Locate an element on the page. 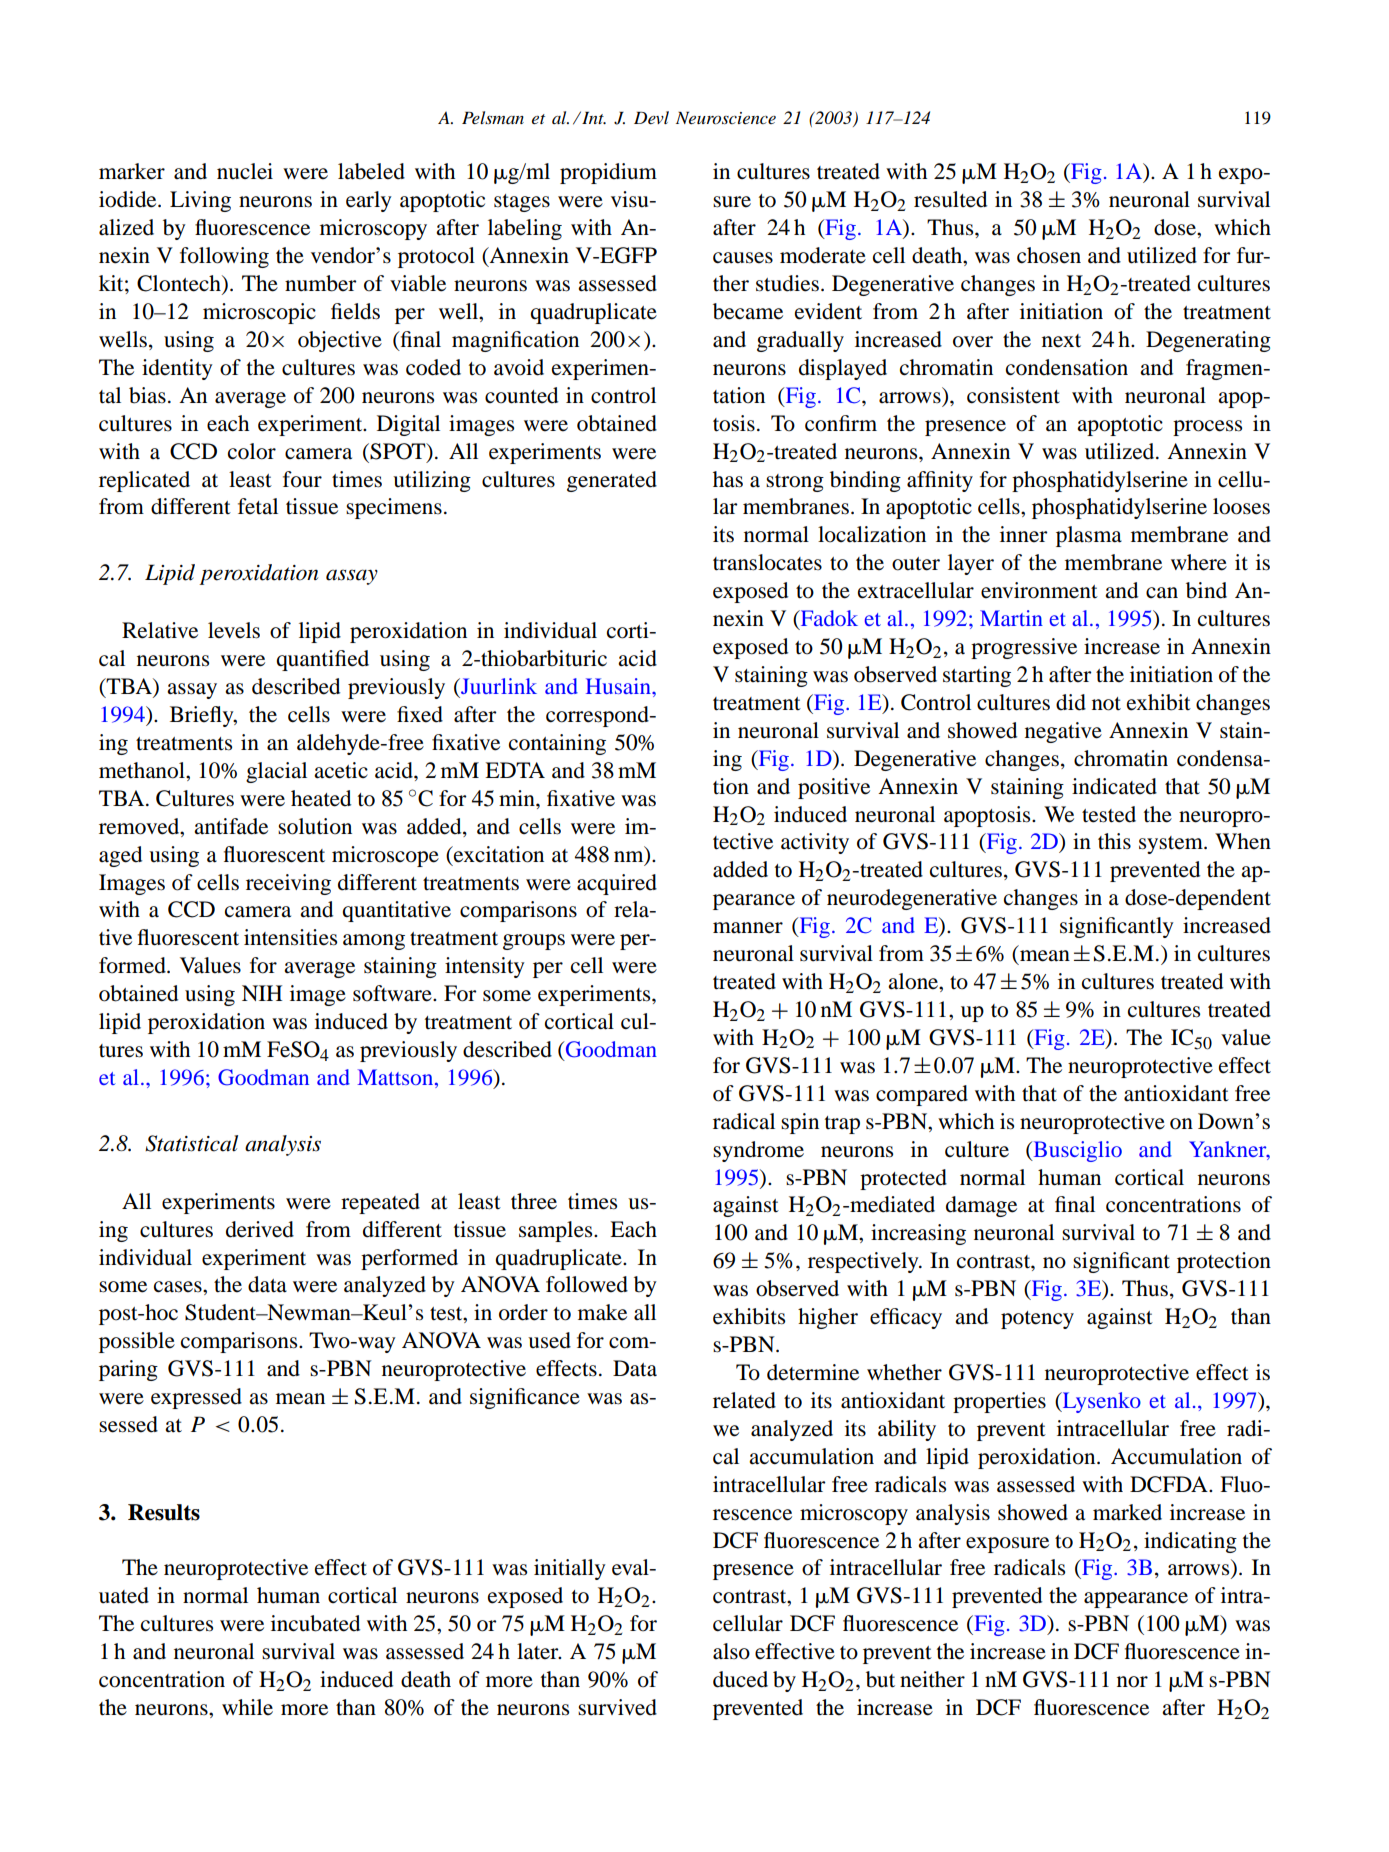  expressed is located at coordinates (196, 1398).
